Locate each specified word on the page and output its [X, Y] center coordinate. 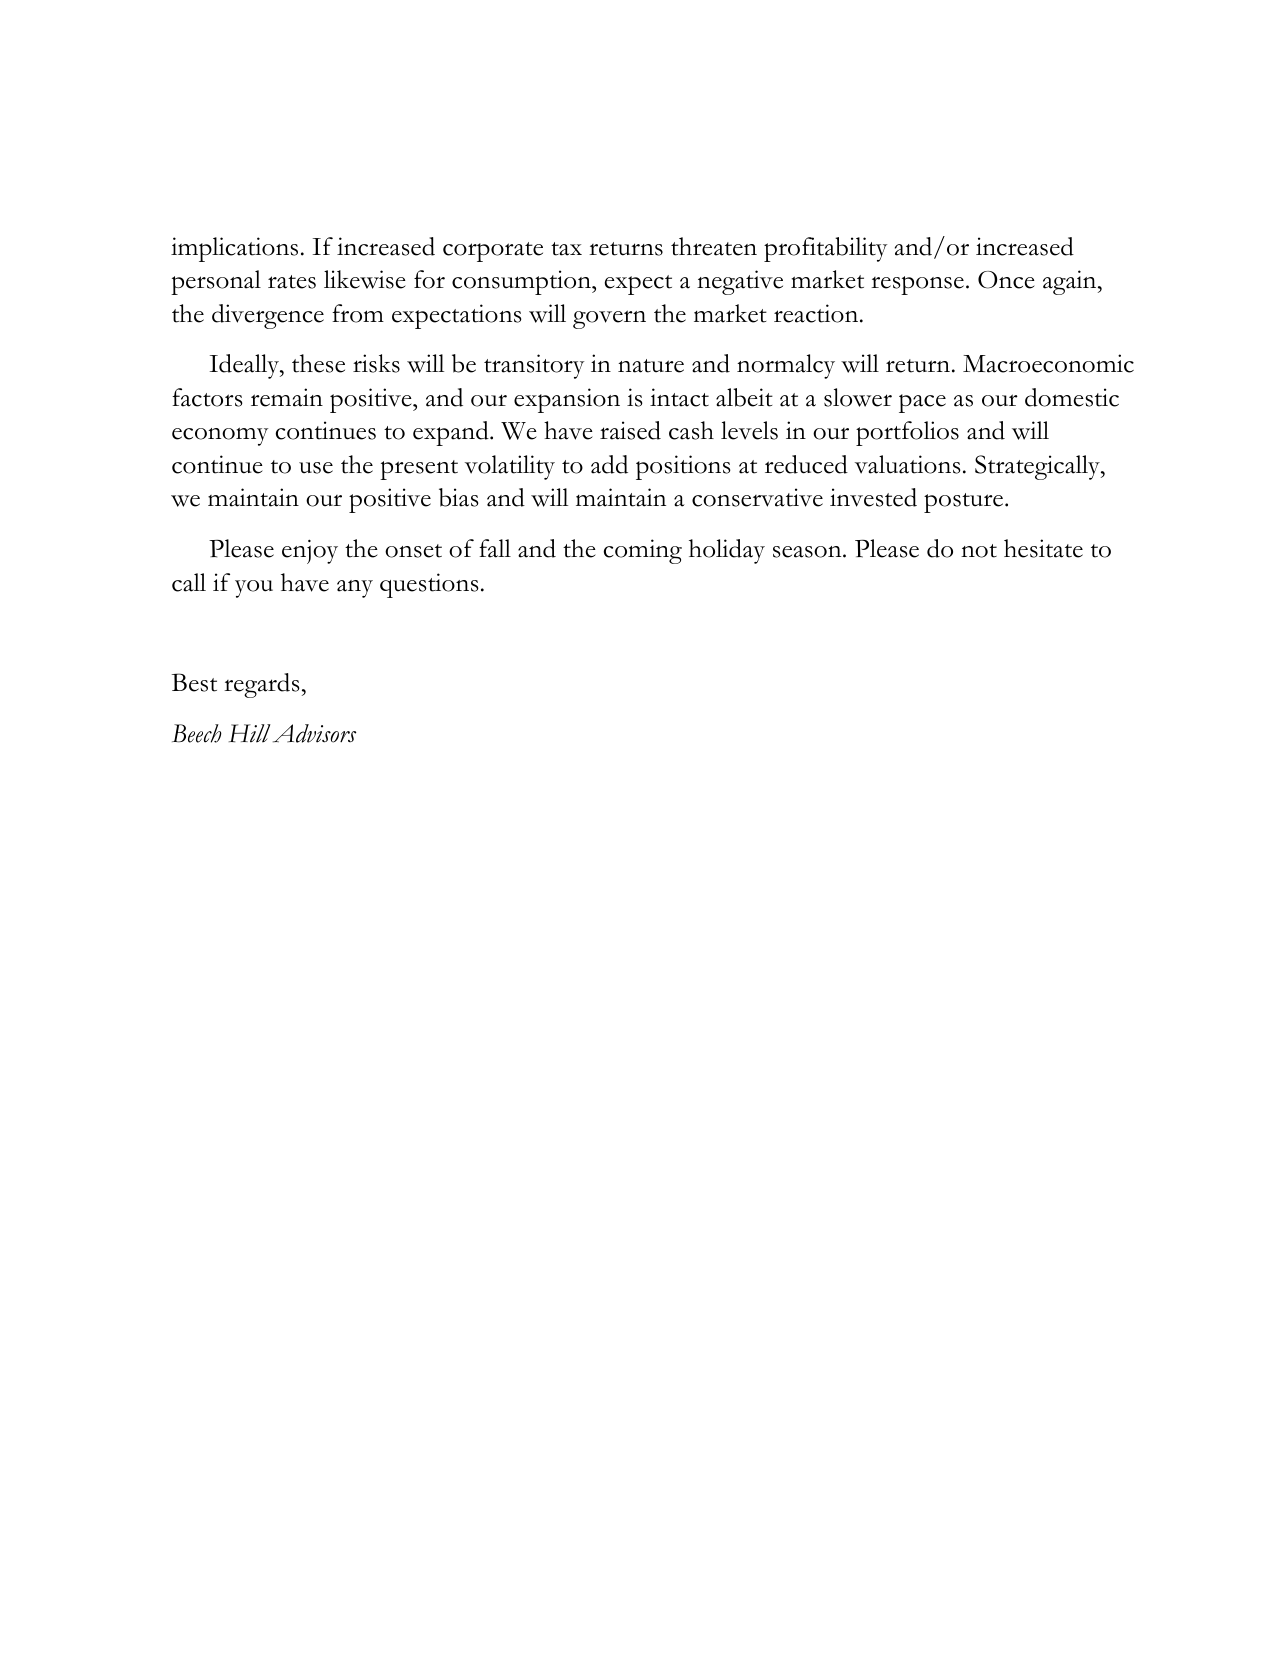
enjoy [310, 551]
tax [566, 249]
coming [643, 551]
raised [630, 430]
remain [287, 397]
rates [292, 282]
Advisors [314, 733]
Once [1006, 280]
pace [922, 403]
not [979, 551]
